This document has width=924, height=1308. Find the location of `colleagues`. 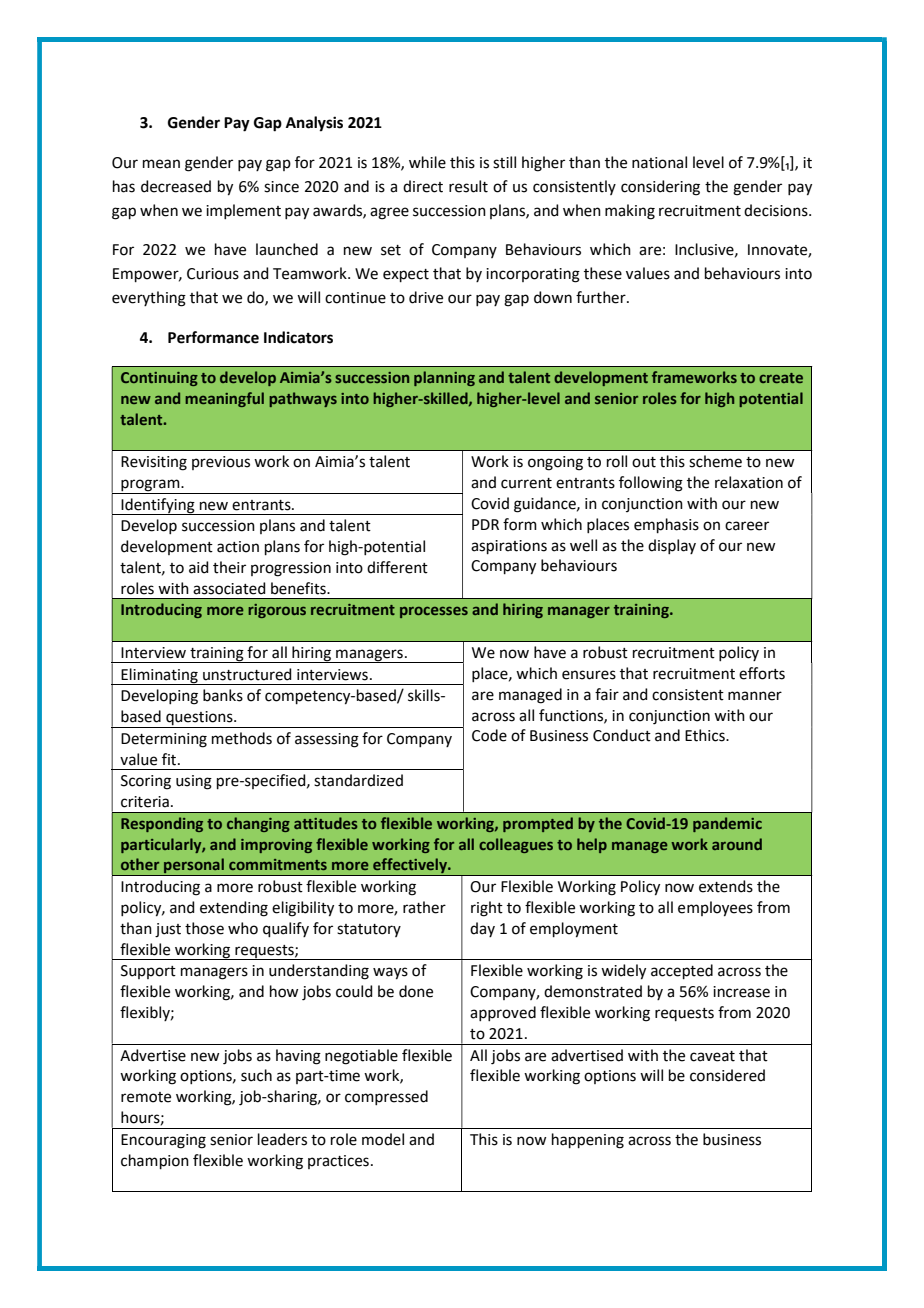

colleagues is located at coordinates (516, 845).
